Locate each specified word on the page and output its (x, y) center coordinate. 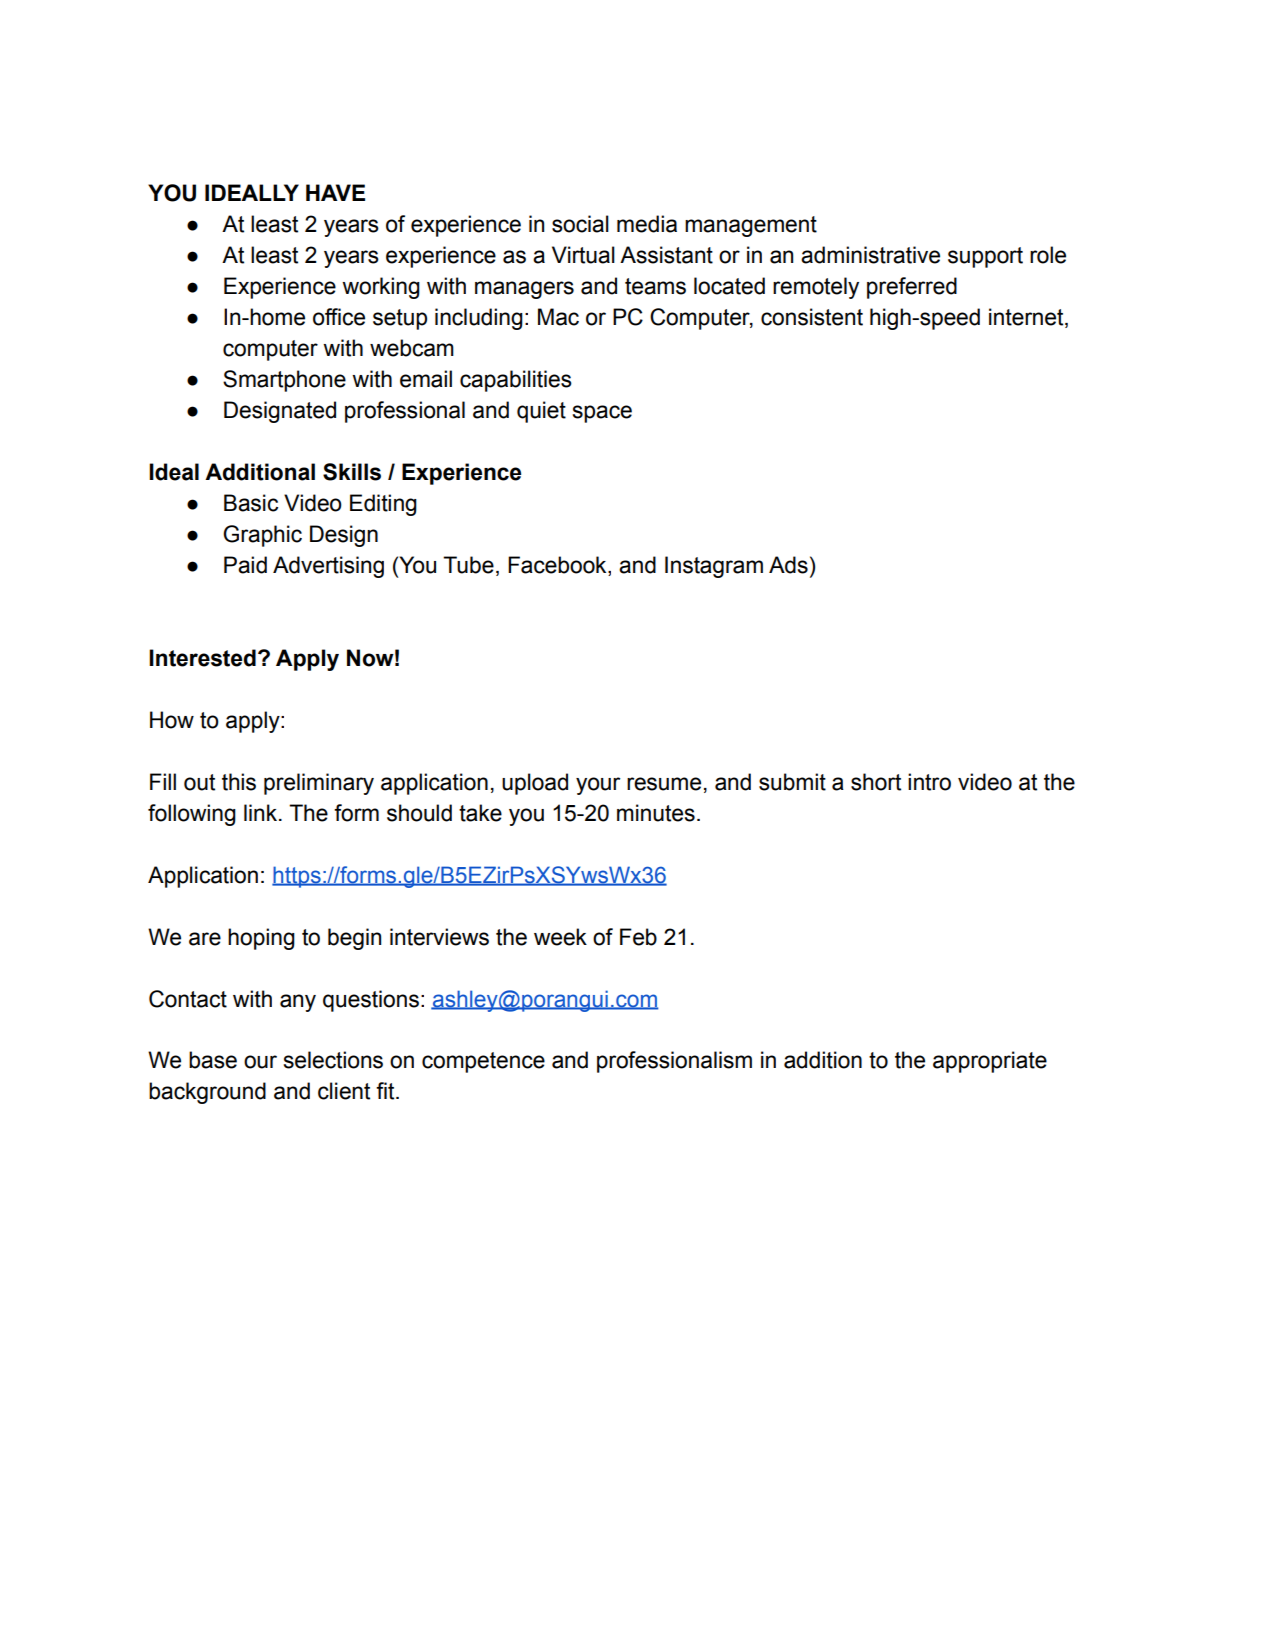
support (985, 257)
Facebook (558, 566)
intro (929, 782)
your (598, 786)
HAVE (335, 192)
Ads (788, 565)
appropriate (990, 1062)
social (580, 224)
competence (483, 1062)
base (213, 1060)
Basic (251, 503)
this (239, 782)
